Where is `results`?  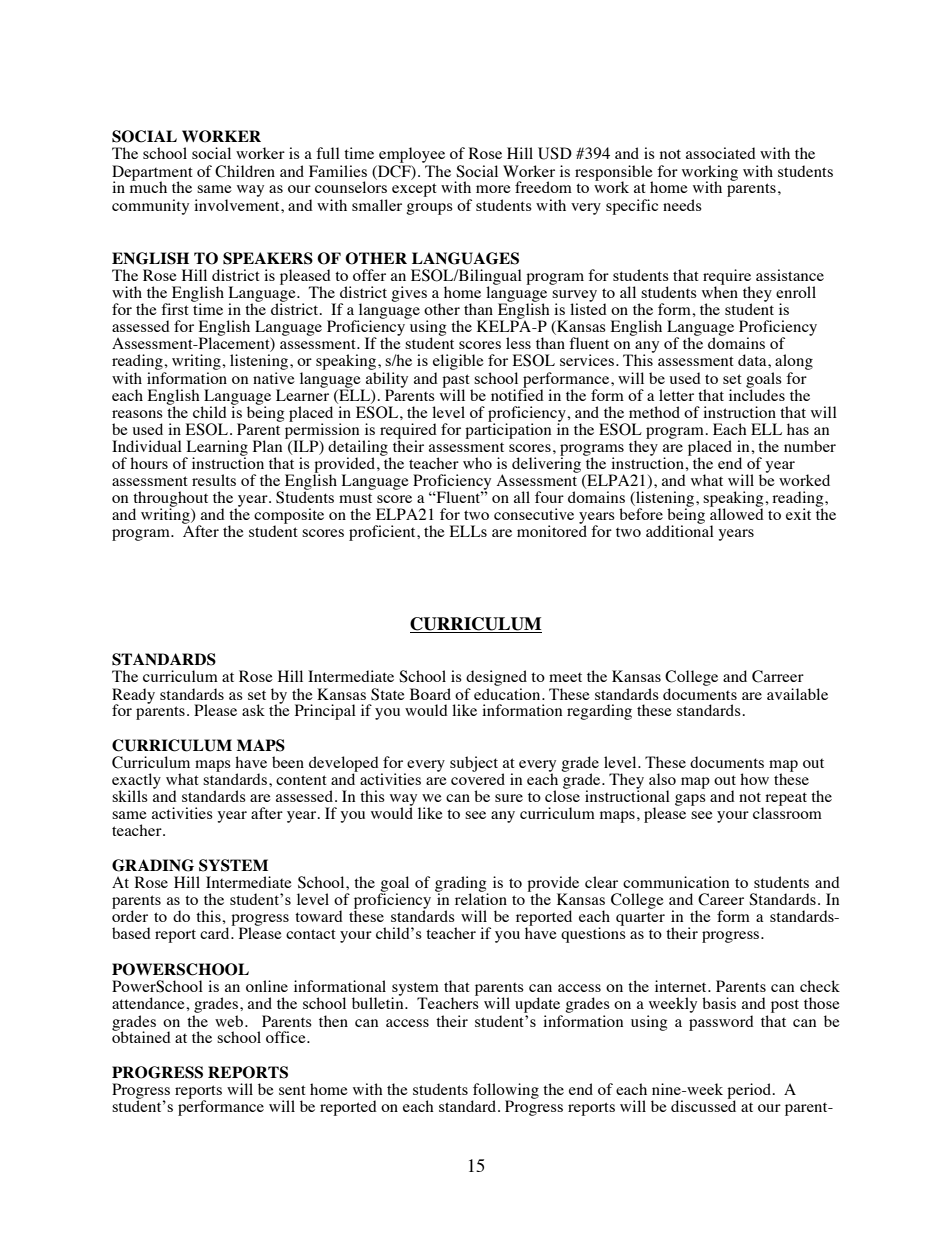 results is located at coordinates (214, 480).
